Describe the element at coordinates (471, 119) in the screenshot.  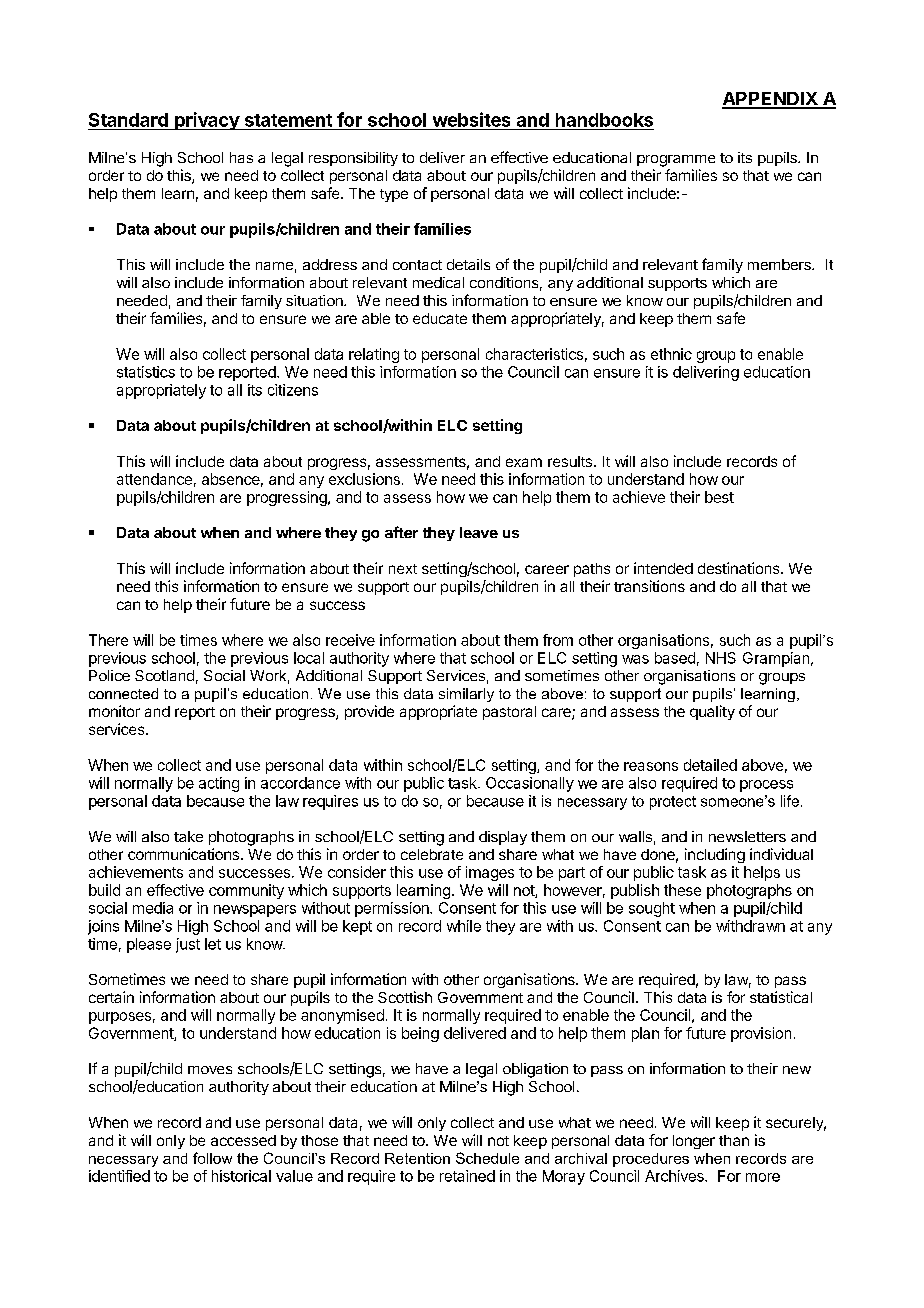
I see `websites` at that location.
